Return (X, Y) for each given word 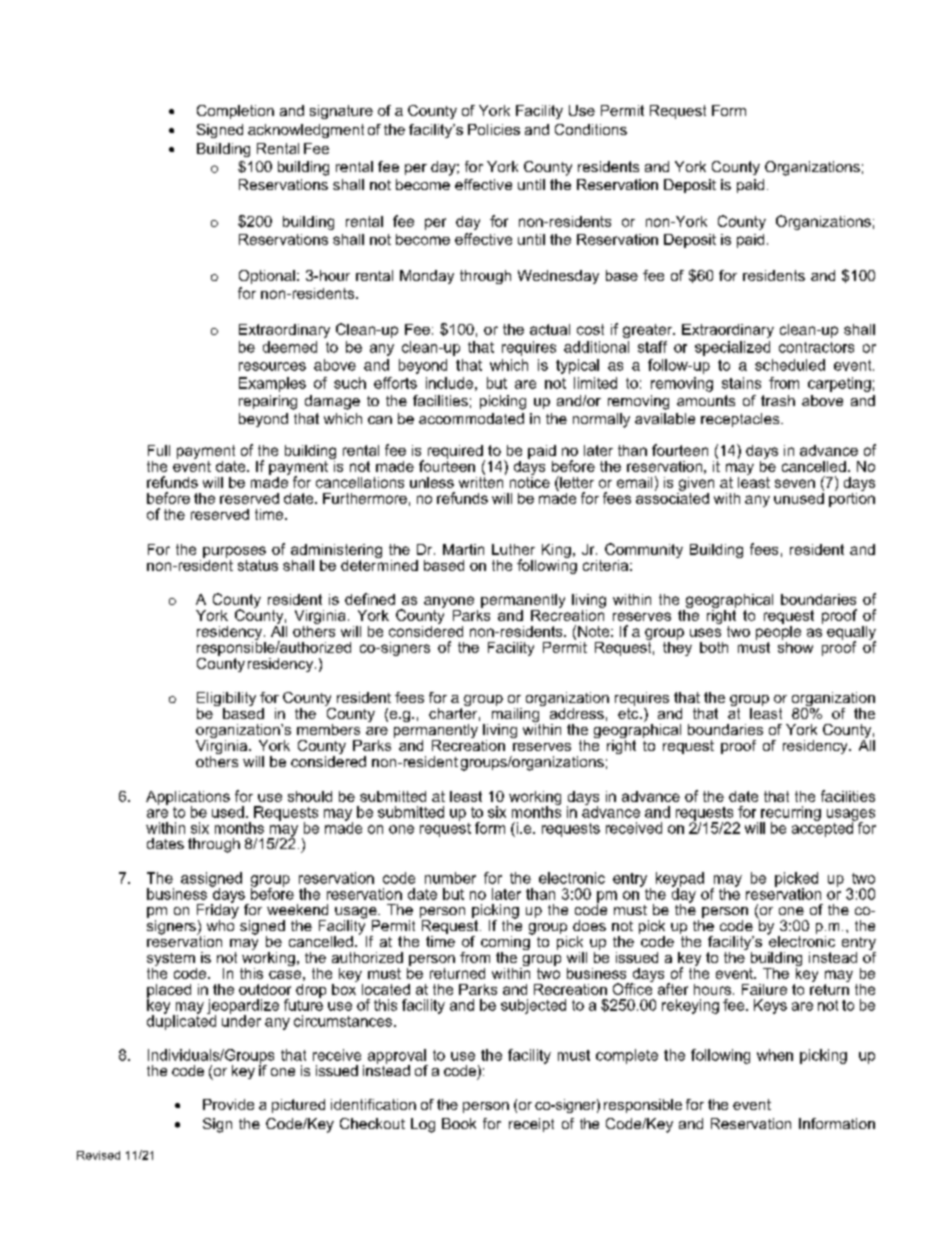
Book (459, 1123)
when (775, 1055)
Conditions (591, 129)
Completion (235, 112)
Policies (494, 129)
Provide (228, 1104)
